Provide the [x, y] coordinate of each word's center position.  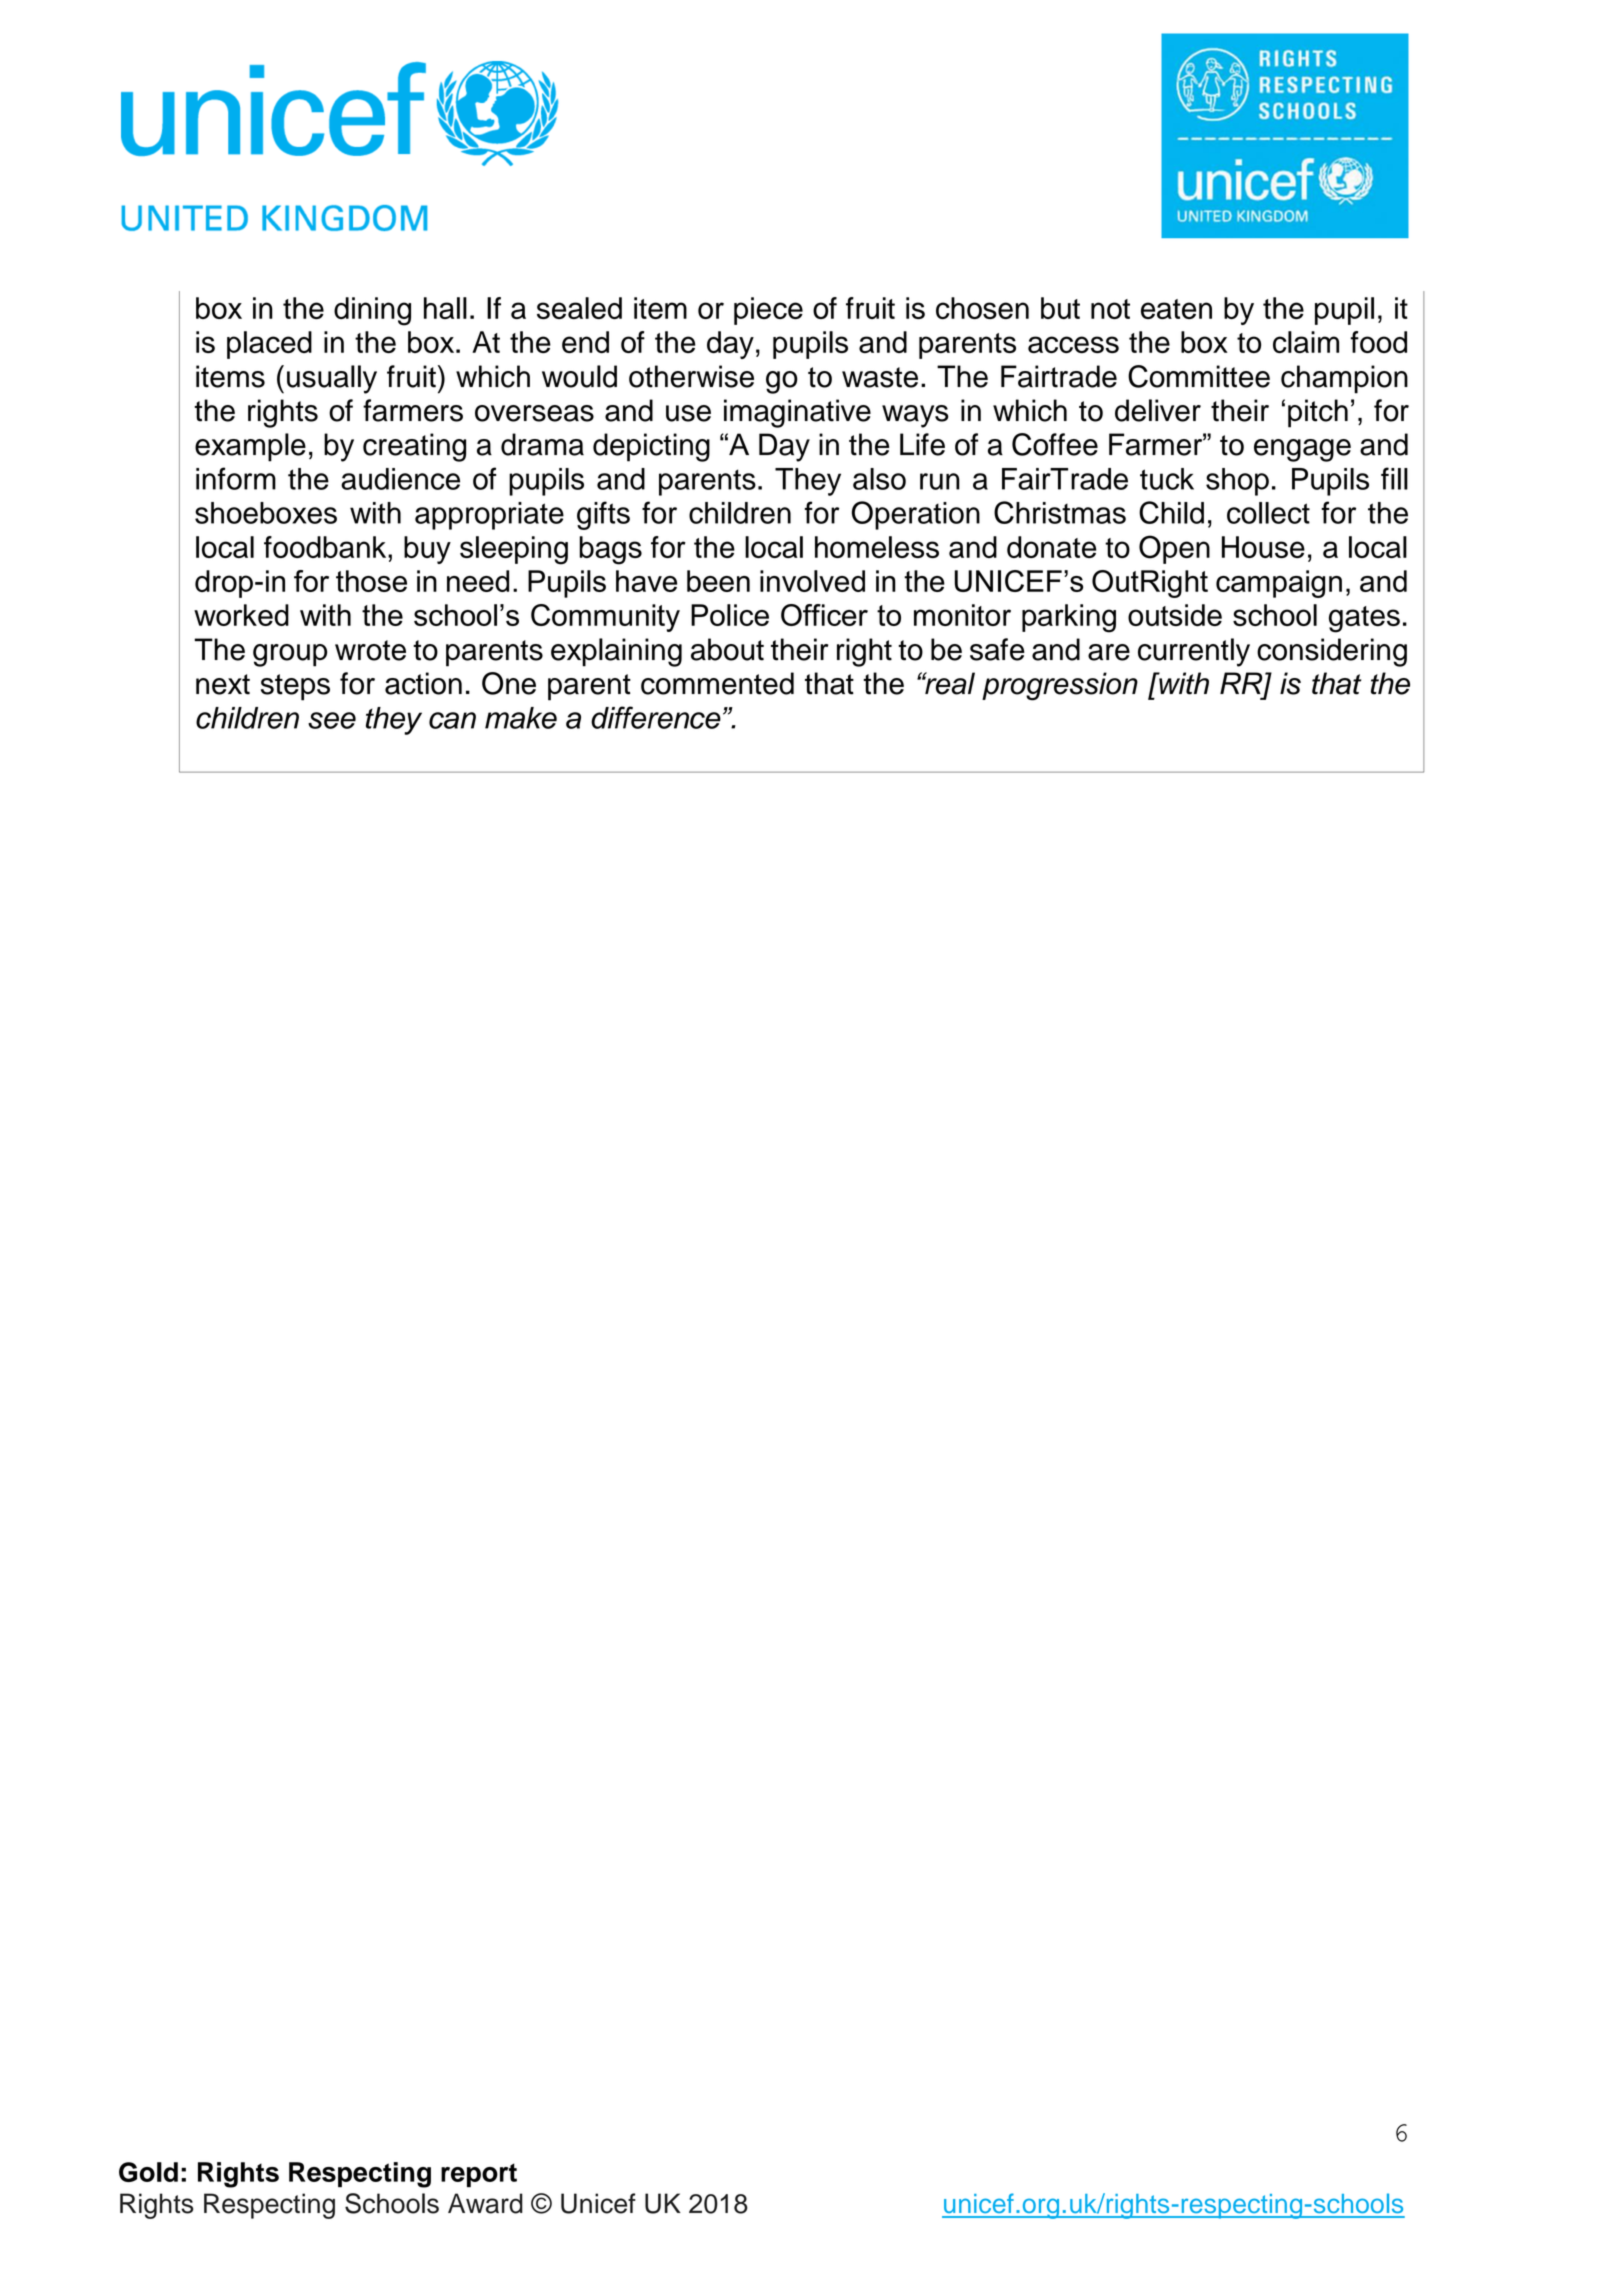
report [479, 2175]
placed [269, 345]
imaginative [797, 413]
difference [656, 717]
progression [1060, 686]
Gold [148, 2172]
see [332, 720]
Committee [1199, 376]
